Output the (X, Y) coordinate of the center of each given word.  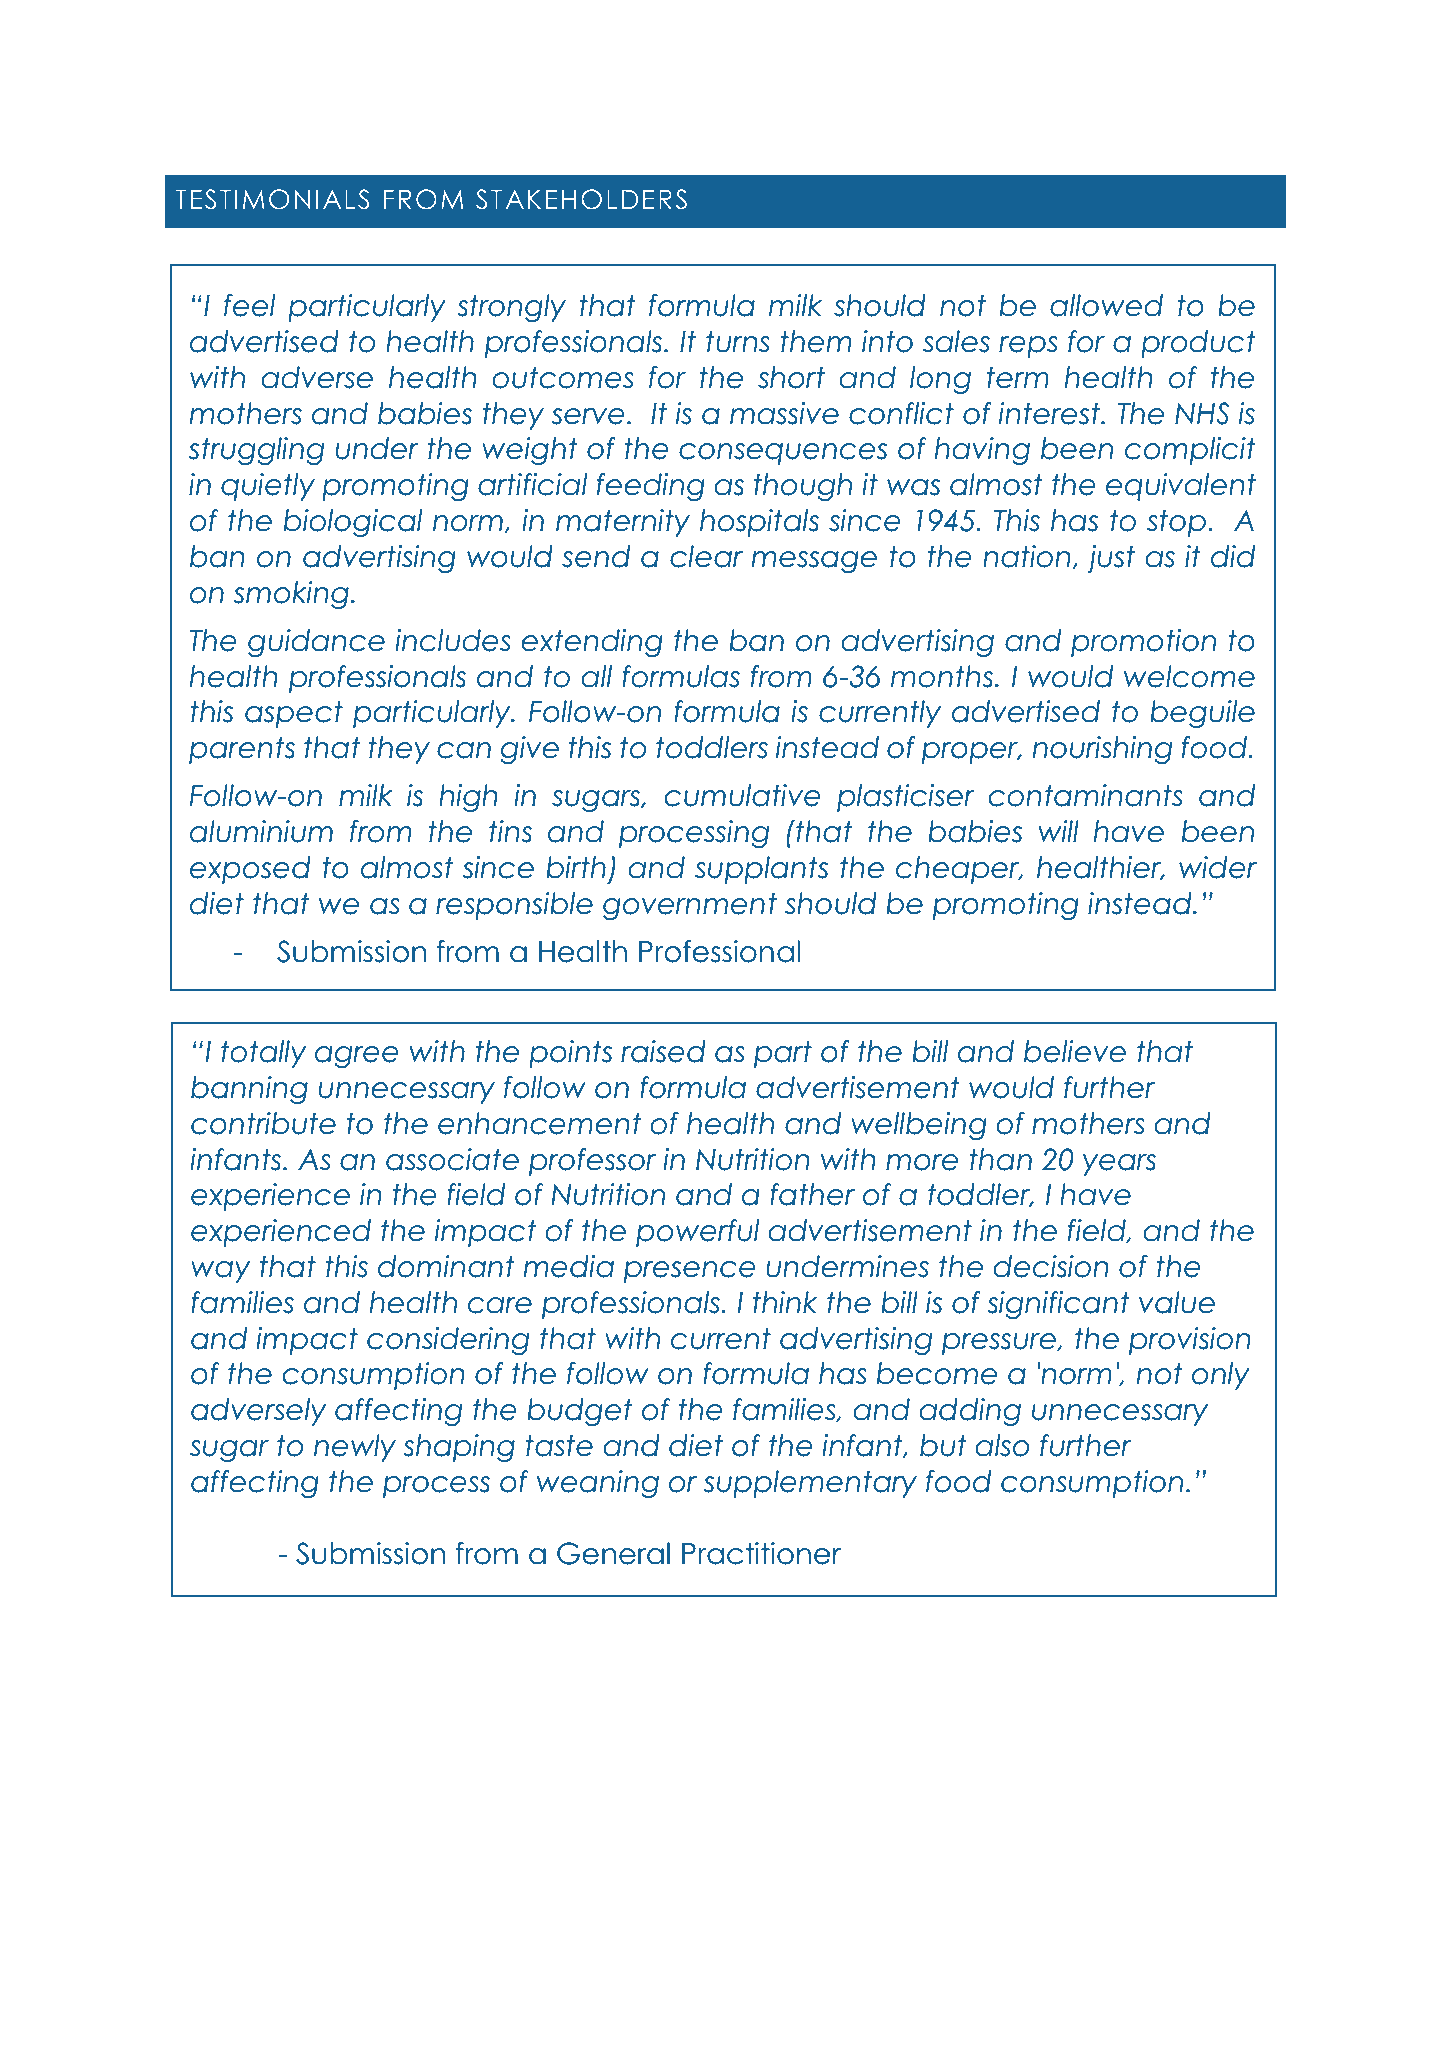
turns (737, 341)
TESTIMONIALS (272, 199)
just (1111, 559)
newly (355, 1448)
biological (353, 523)
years (1119, 1165)
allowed (1106, 305)
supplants (761, 870)
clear (706, 556)
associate (452, 1159)
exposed (250, 870)
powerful (697, 1233)
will (1058, 831)
